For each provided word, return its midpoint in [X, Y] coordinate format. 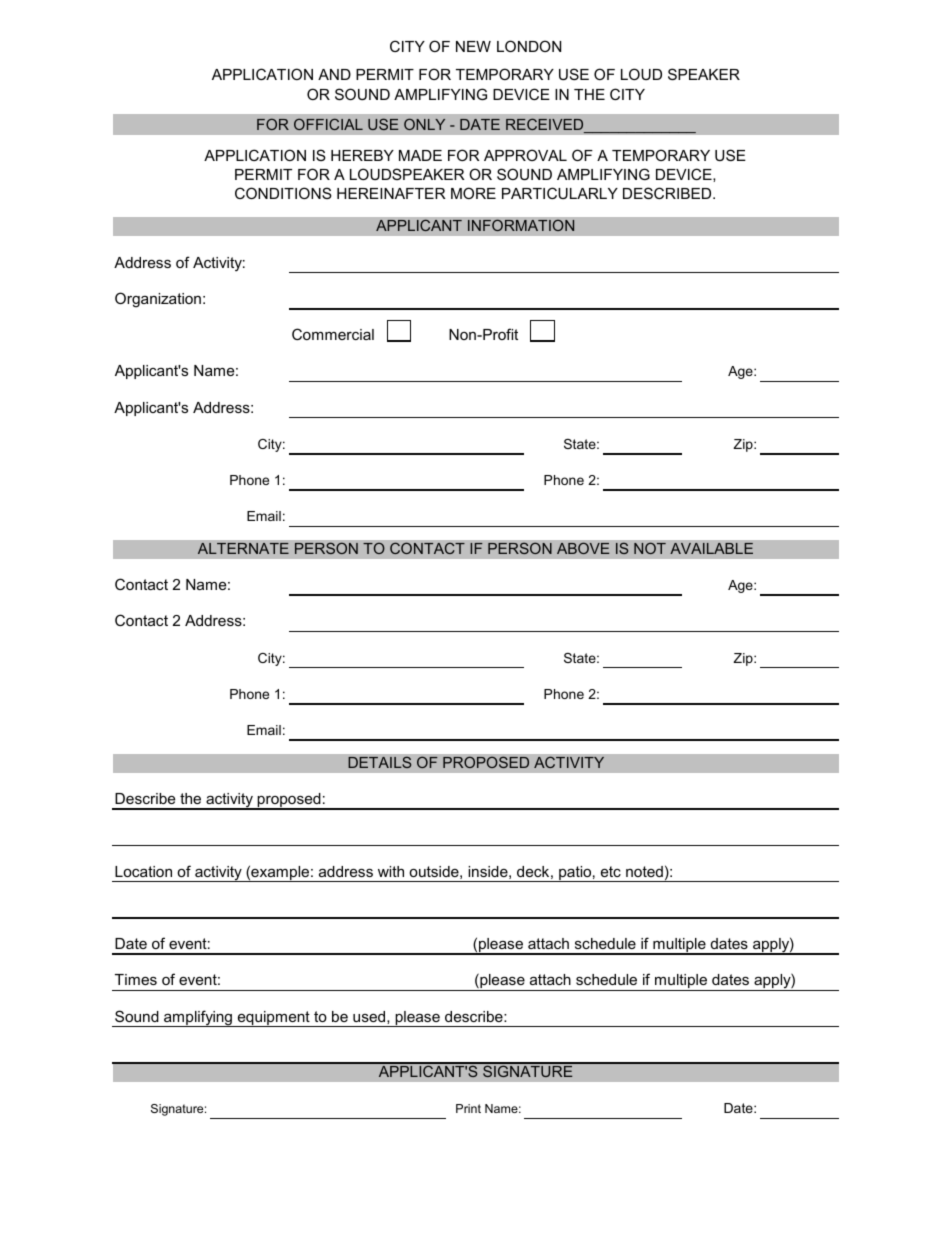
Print [468, 1108]
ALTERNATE [243, 548]
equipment [273, 1019]
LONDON [529, 46]
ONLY [424, 124]
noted [644, 871]
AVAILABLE [711, 548]
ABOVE [583, 548]
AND [334, 74]
